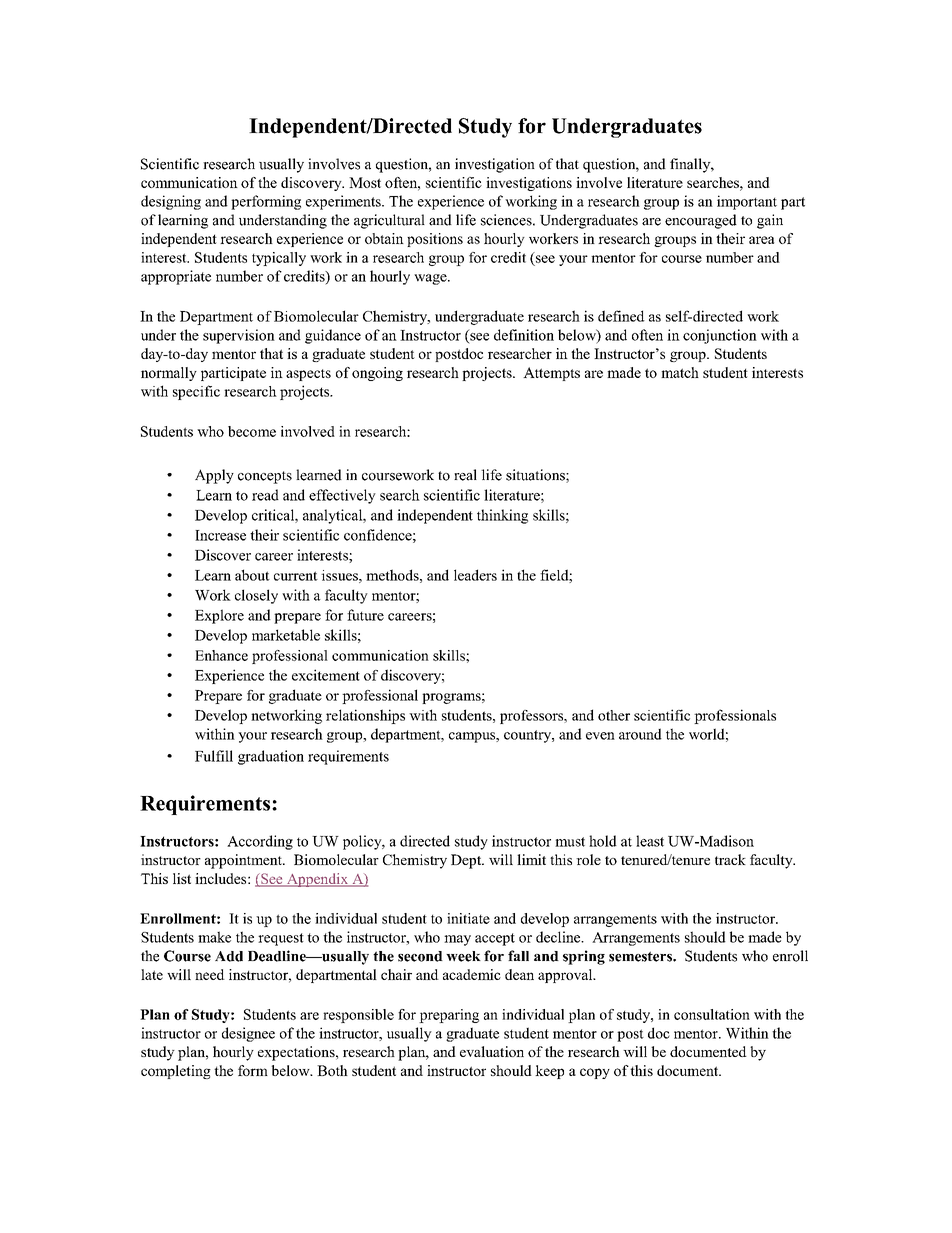 The width and height of the screenshot is (952, 1233). What do you see at coordinates (176, 1072) in the screenshot?
I see `completing` at bounding box center [176, 1072].
